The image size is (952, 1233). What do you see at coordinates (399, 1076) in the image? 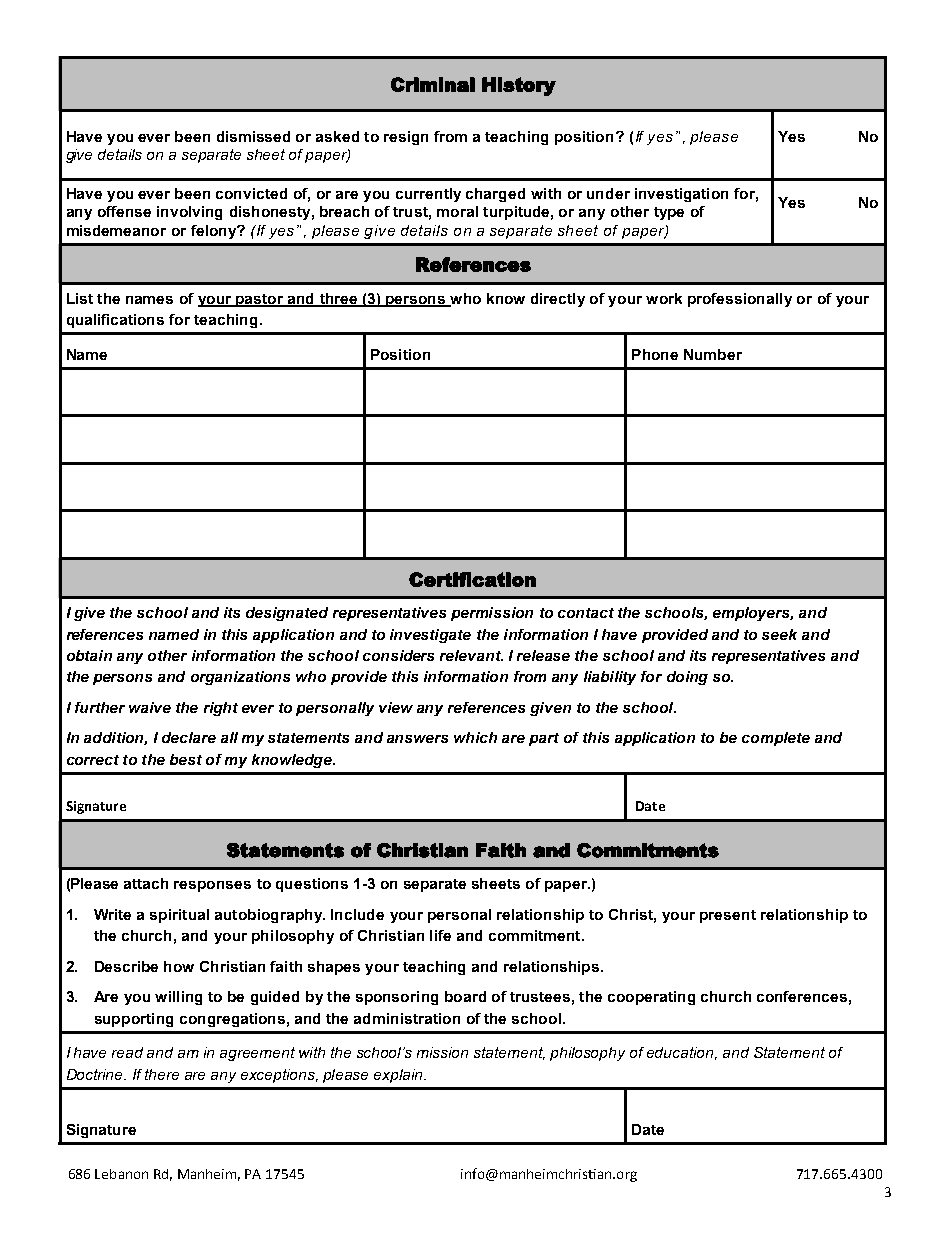
I see `explain` at bounding box center [399, 1076].
